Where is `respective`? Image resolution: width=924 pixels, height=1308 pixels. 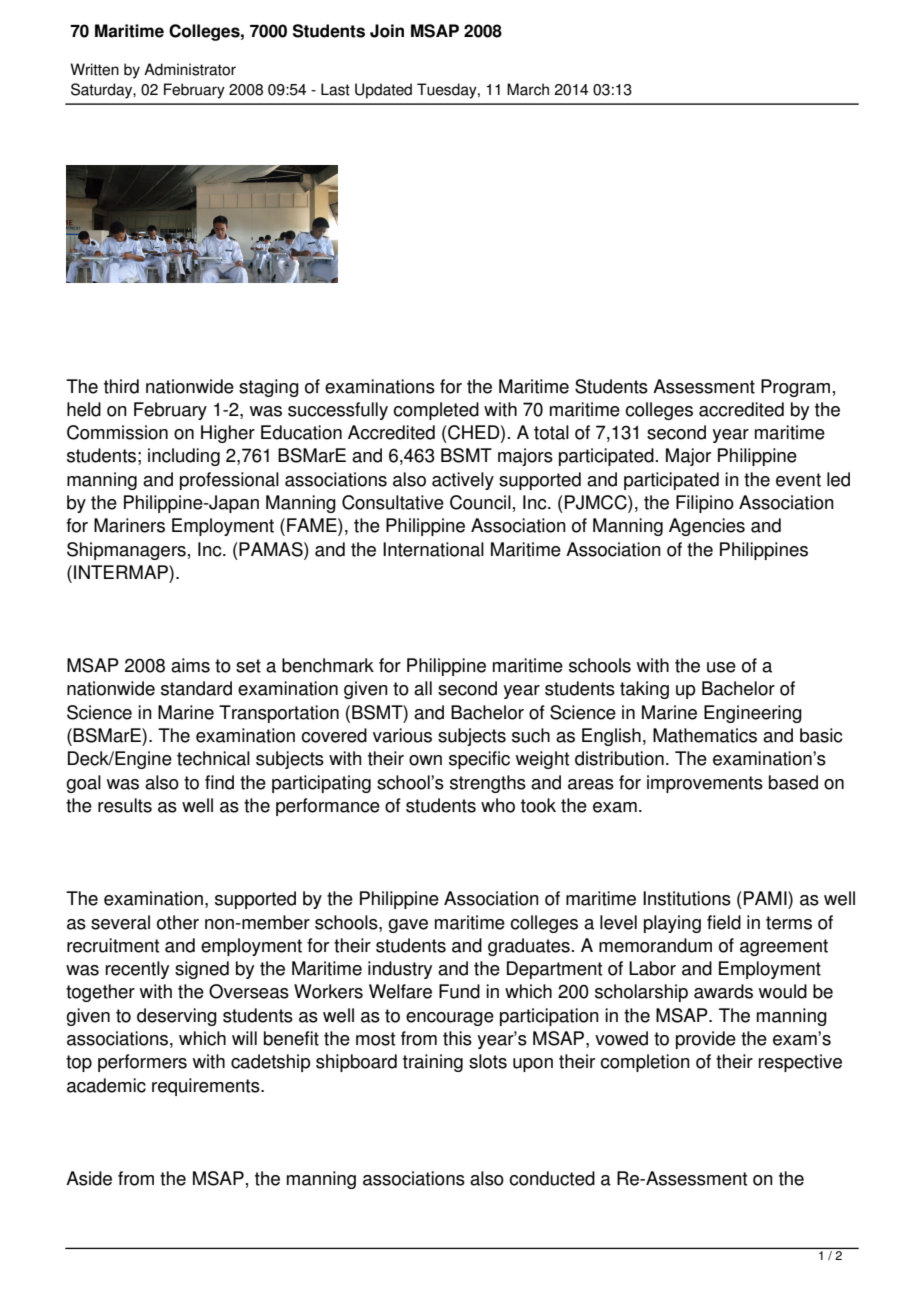 respective is located at coordinates (800, 1063).
